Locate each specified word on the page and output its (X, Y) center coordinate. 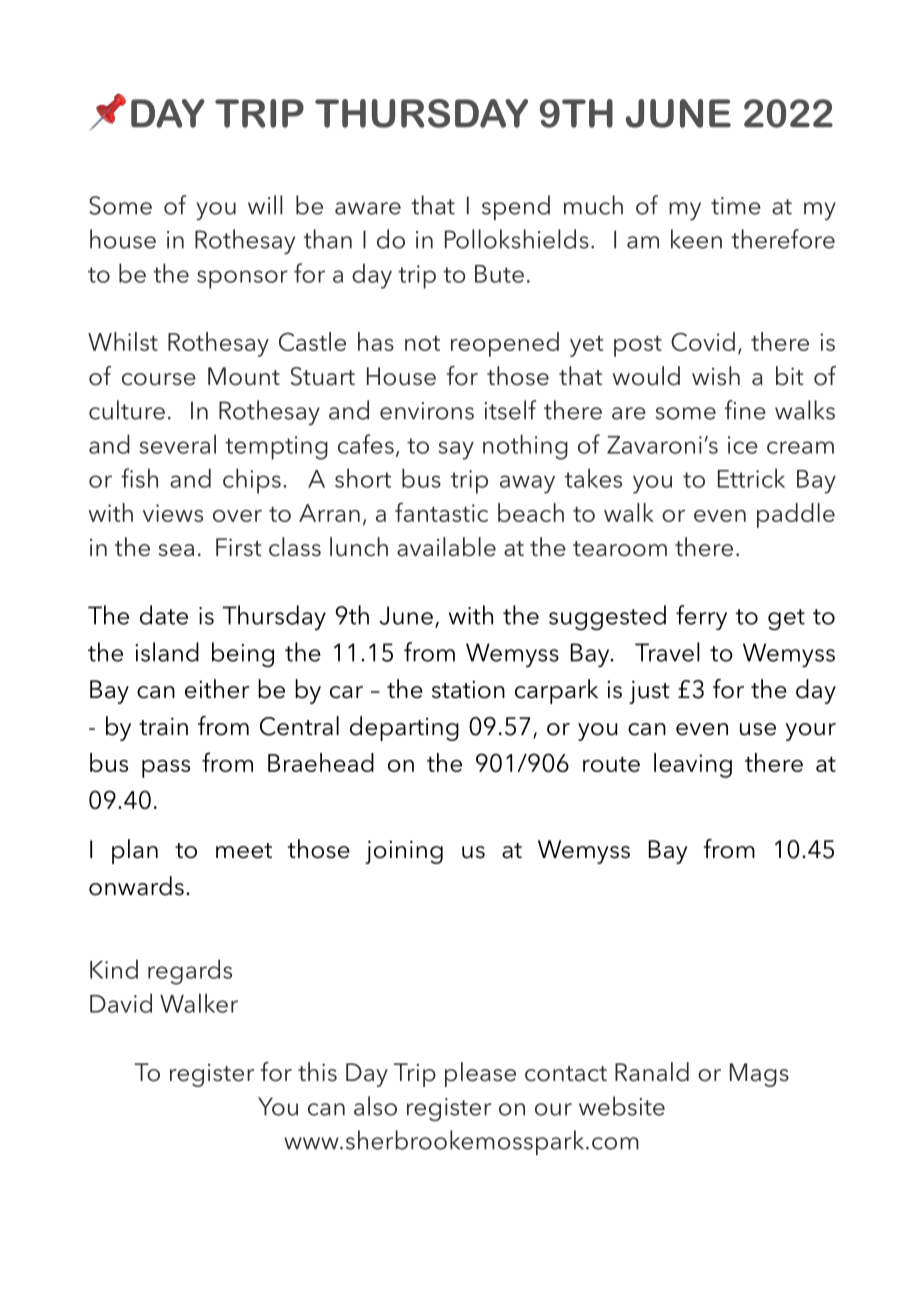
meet (244, 851)
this (317, 1072)
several (177, 444)
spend (516, 207)
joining (404, 852)
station (468, 690)
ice (743, 445)
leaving (693, 765)
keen (696, 239)
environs (427, 411)
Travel (667, 652)
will (265, 205)
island (167, 652)
